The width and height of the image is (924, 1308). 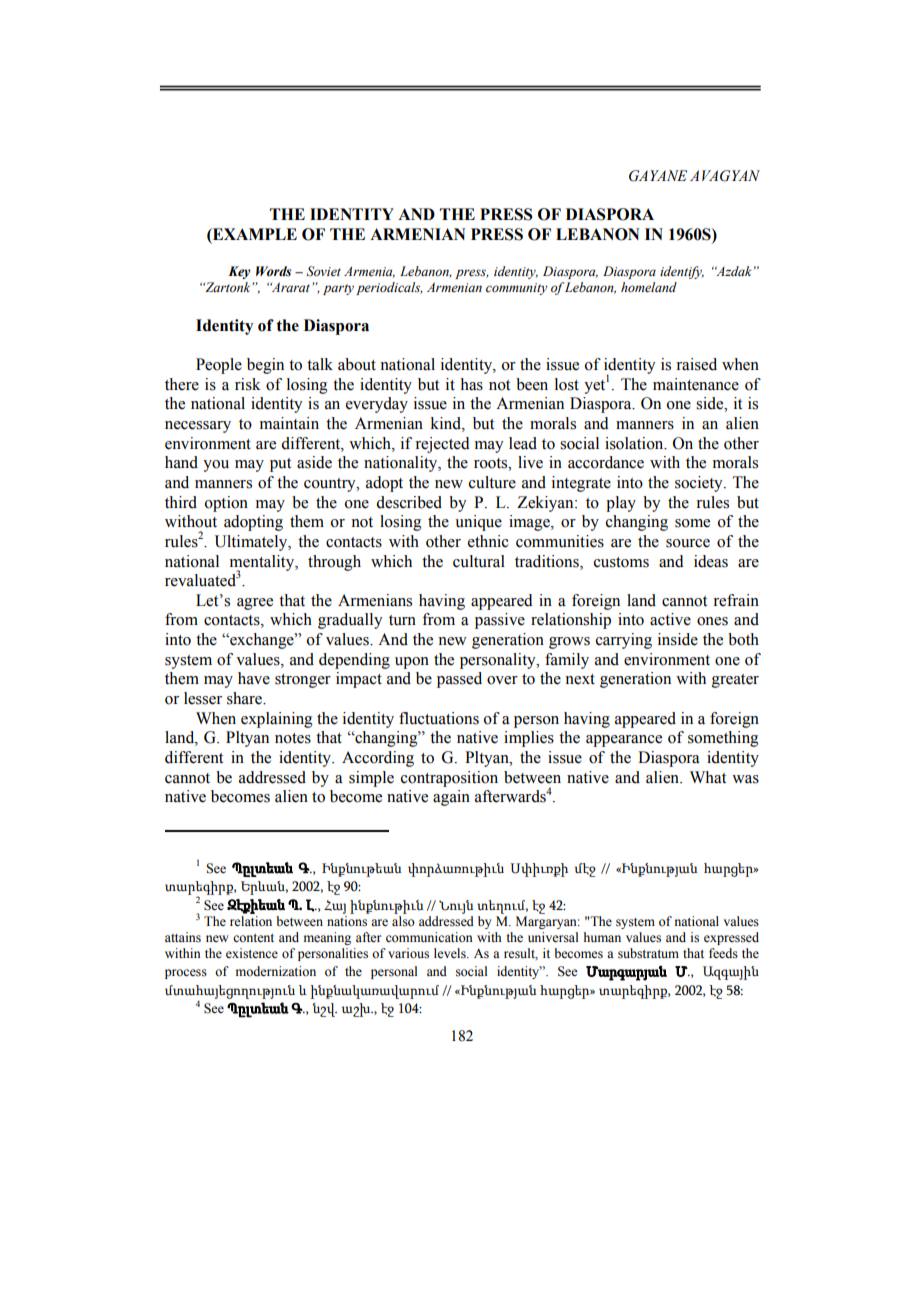 What do you see at coordinates (682, 272) in the image?
I see `identify` at bounding box center [682, 272].
